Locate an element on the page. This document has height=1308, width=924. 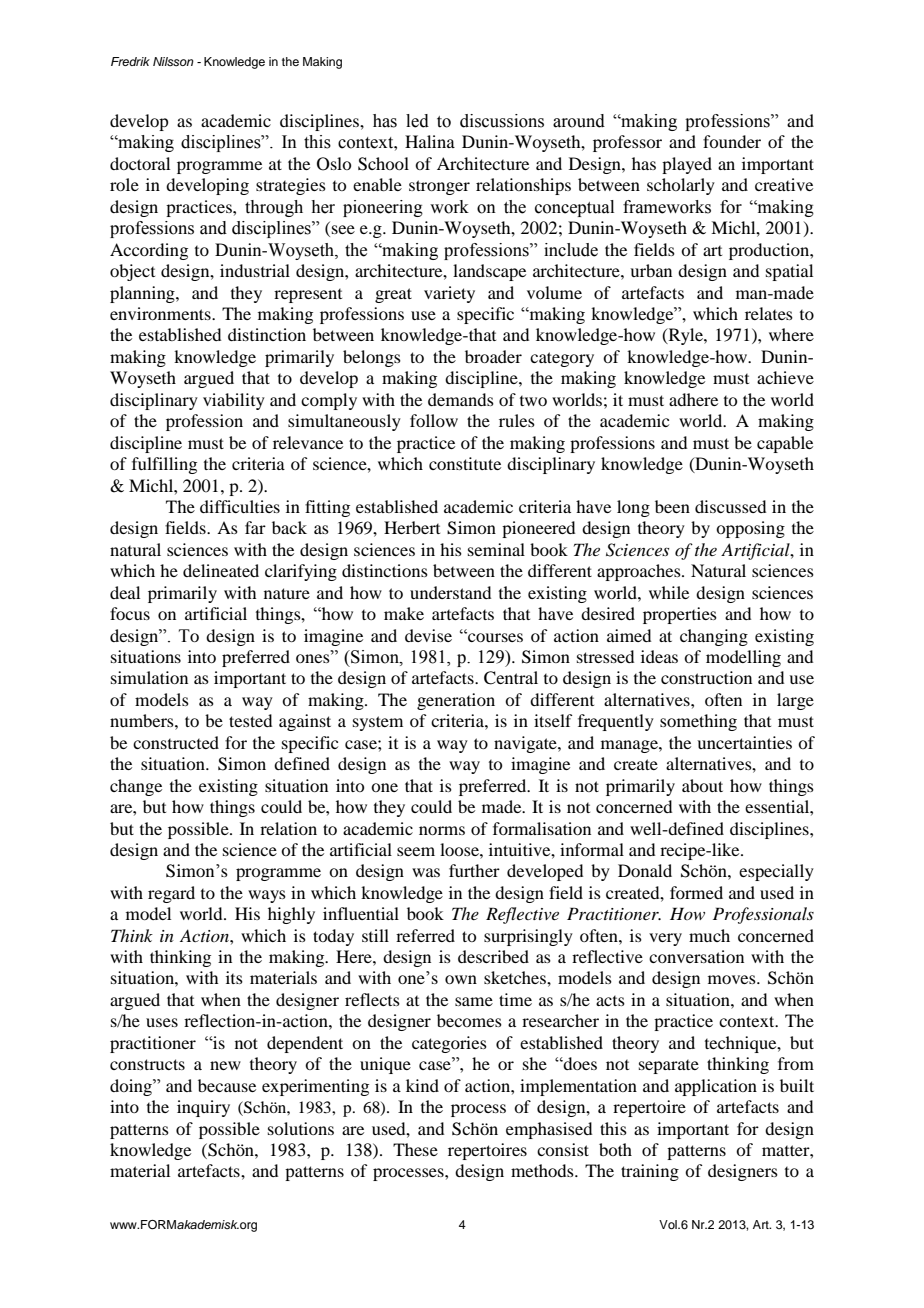
capable is located at coordinates (785, 444).
